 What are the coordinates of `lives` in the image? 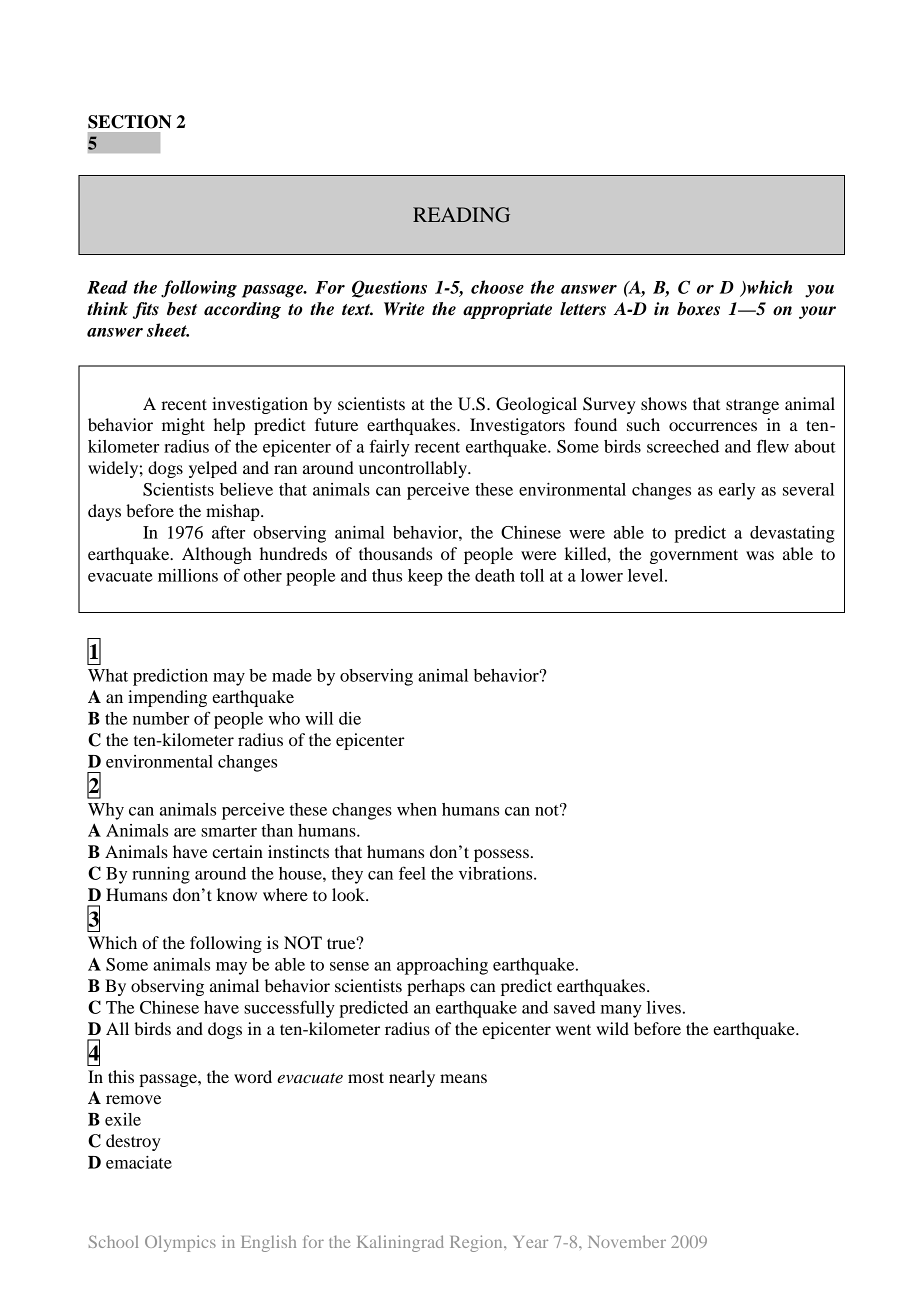 It's located at (664, 1007).
